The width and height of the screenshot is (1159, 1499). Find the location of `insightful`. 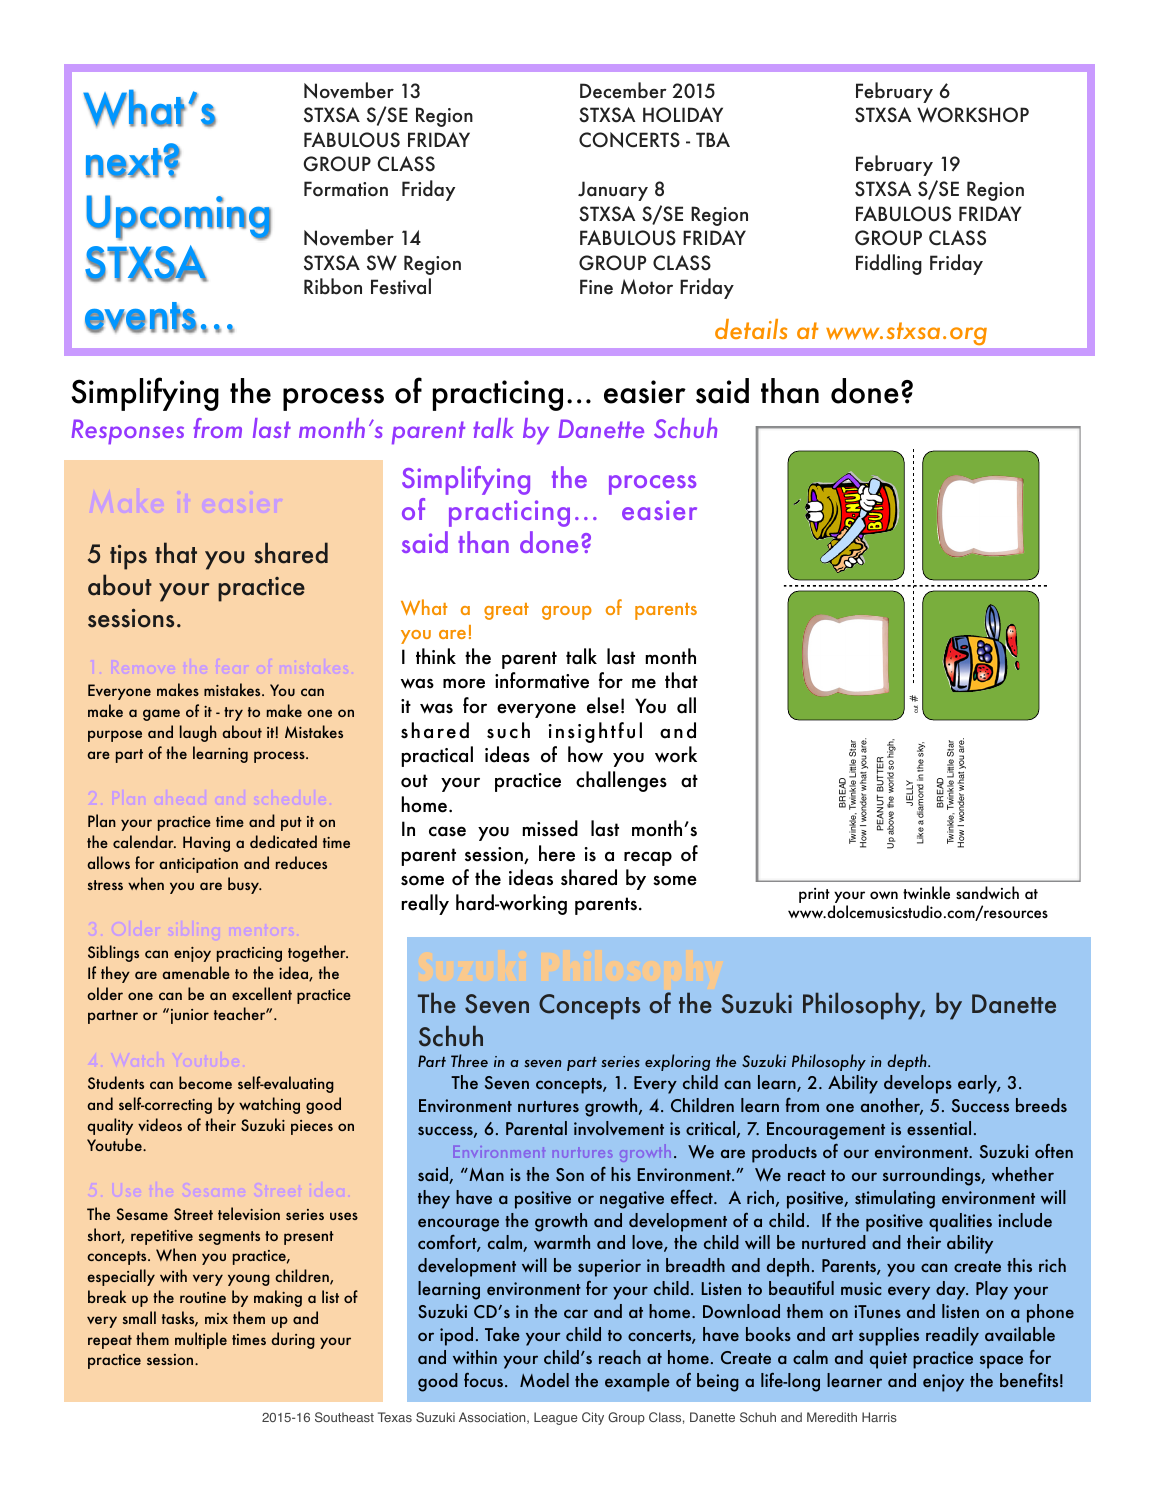

insightful is located at coordinates (595, 732).
